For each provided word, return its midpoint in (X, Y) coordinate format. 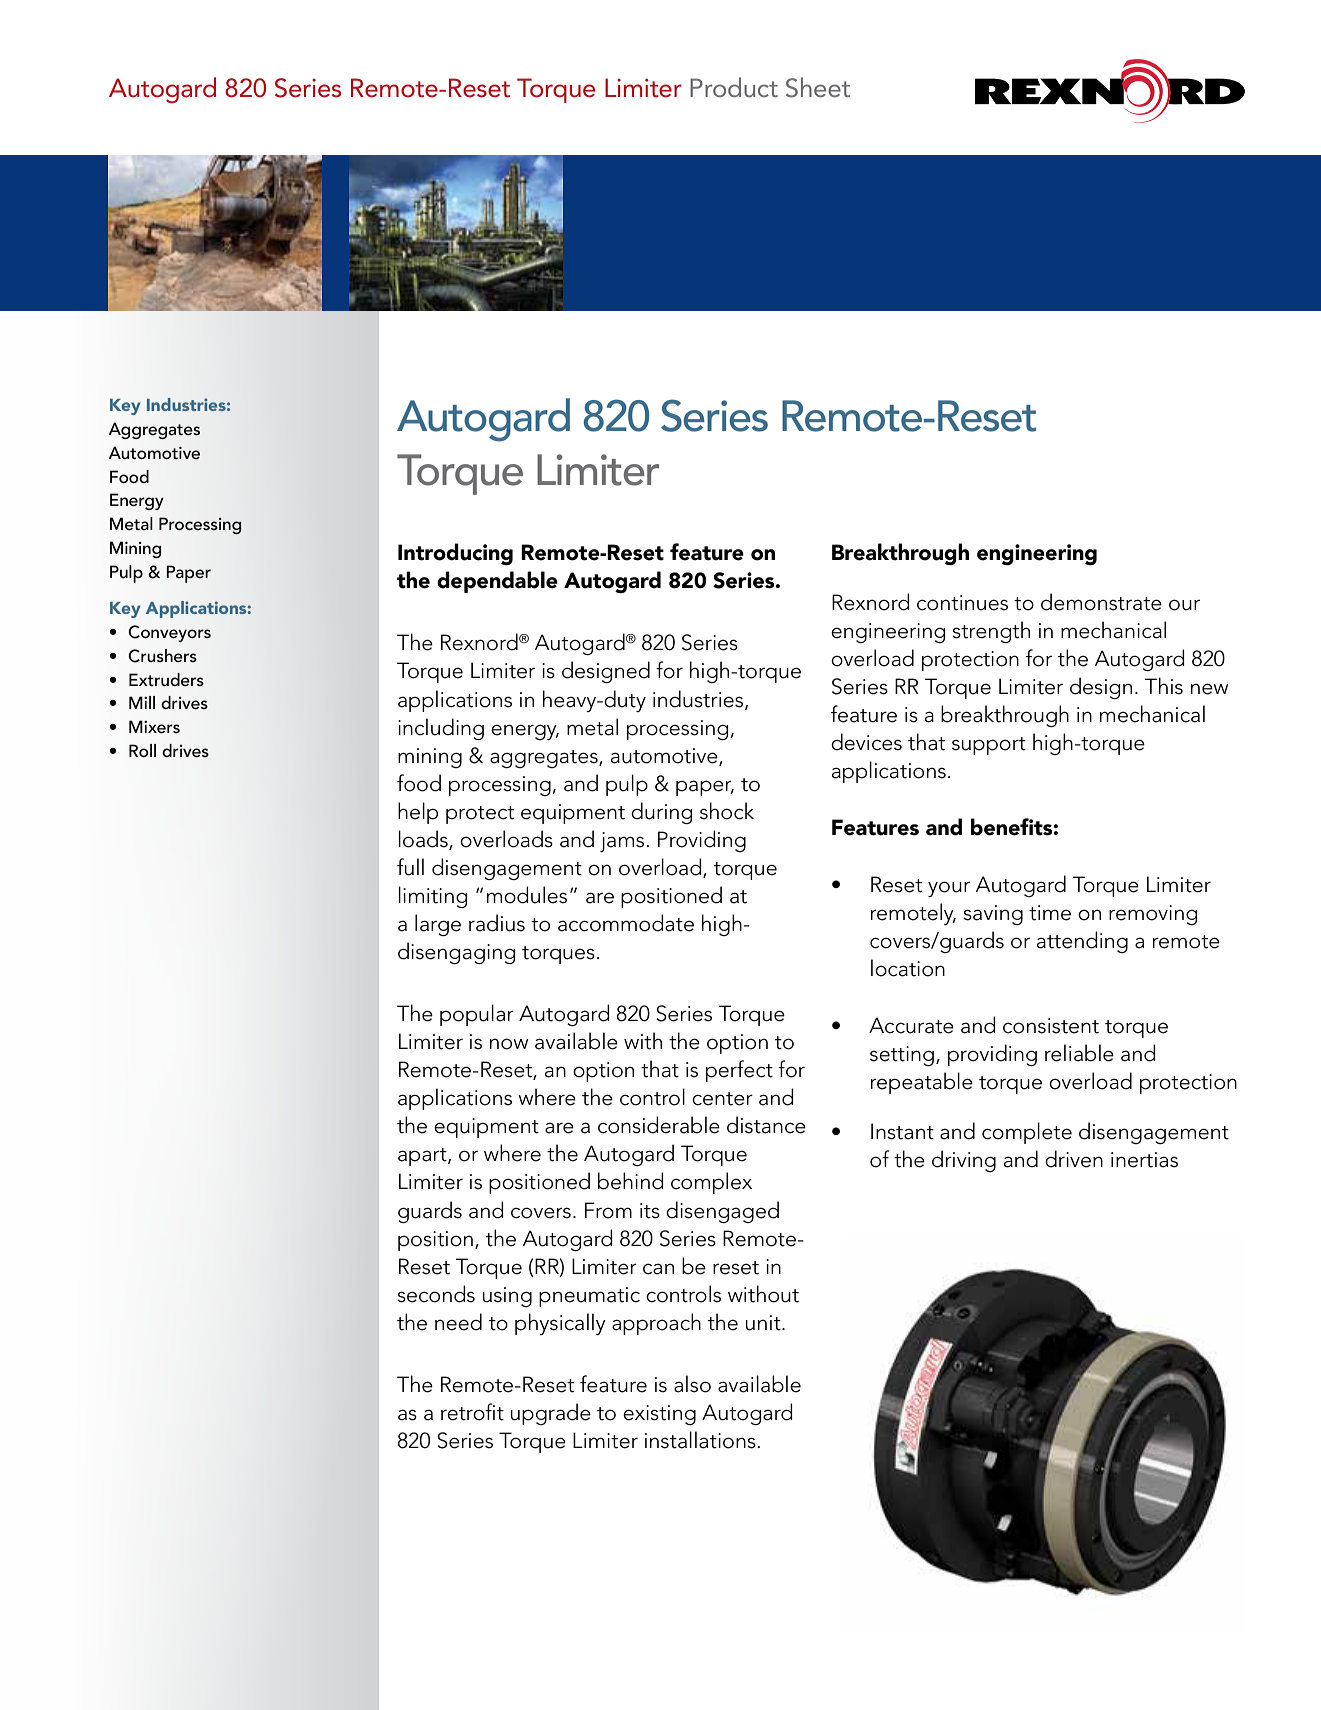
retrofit (472, 1412)
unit (764, 1323)
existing (659, 1415)
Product (734, 87)
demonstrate (1101, 602)
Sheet (818, 87)
